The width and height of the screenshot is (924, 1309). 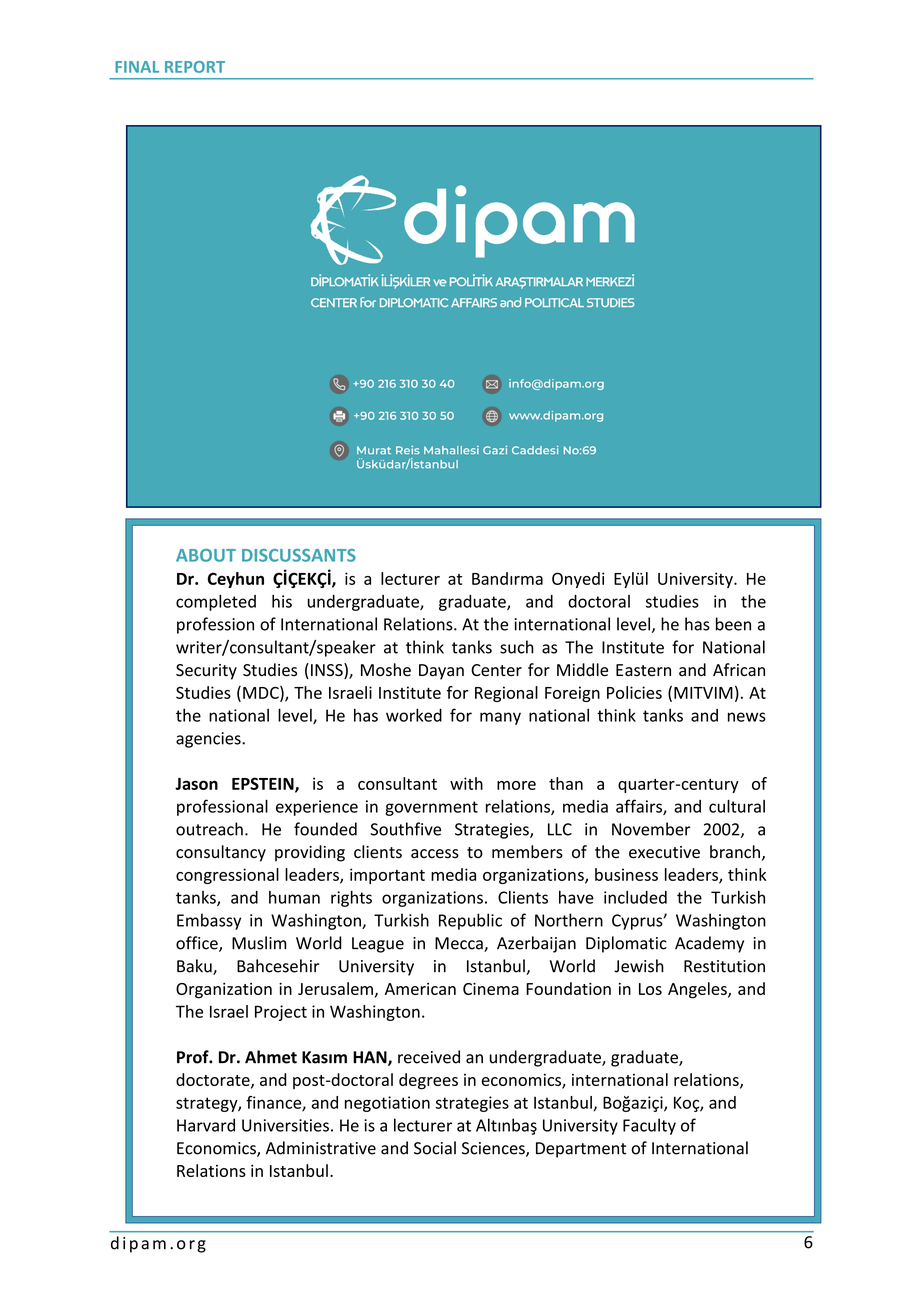 I want to click on access, so click(x=435, y=854).
